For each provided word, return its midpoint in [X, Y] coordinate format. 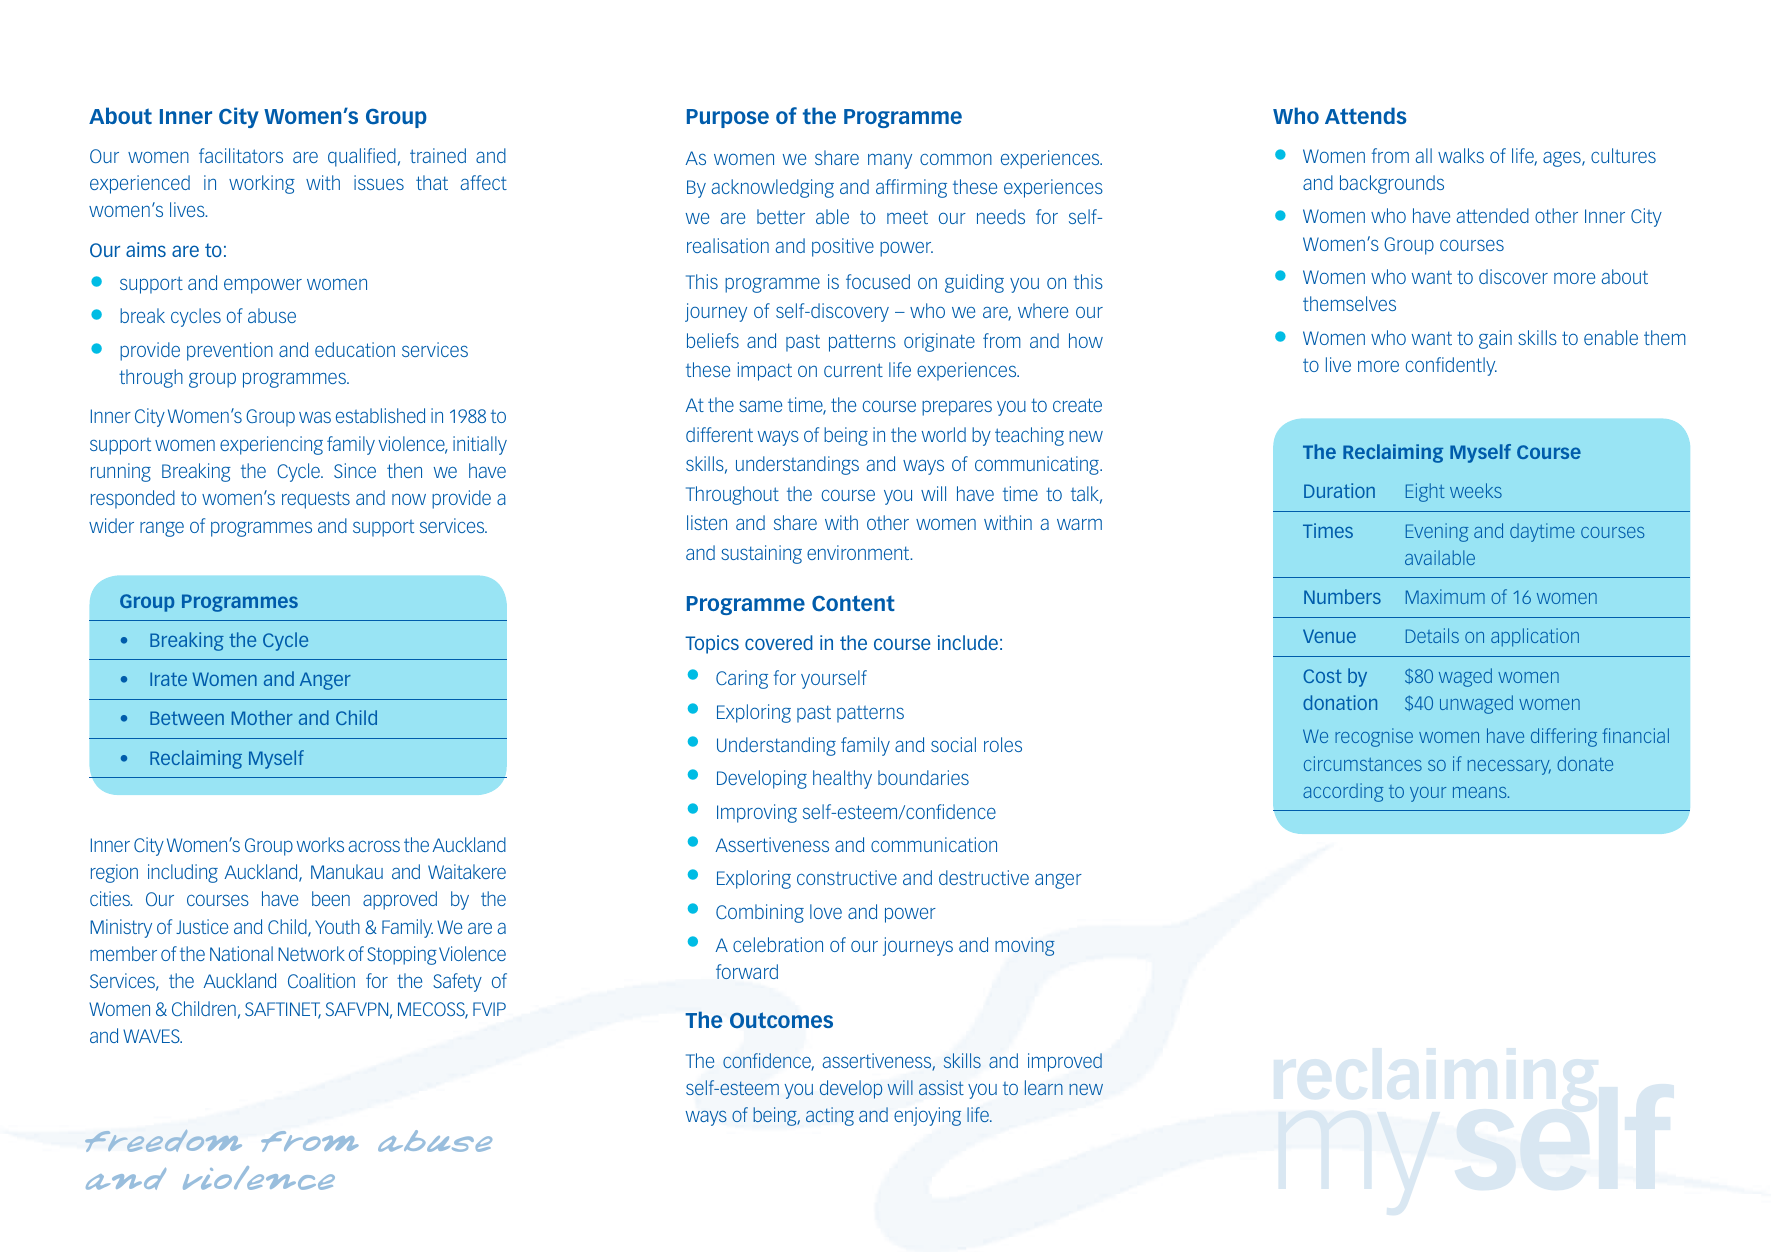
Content [853, 603]
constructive [847, 877]
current [853, 370]
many [890, 161]
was [315, 417]
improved [1065, 1062]
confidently [1451, 366]
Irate [168, 679]
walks [1461, 155]
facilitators [241, 155]
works [320, 844]
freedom [163, 1141]
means [1481, 792]
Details [1432, 635]
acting [830, 1116]
